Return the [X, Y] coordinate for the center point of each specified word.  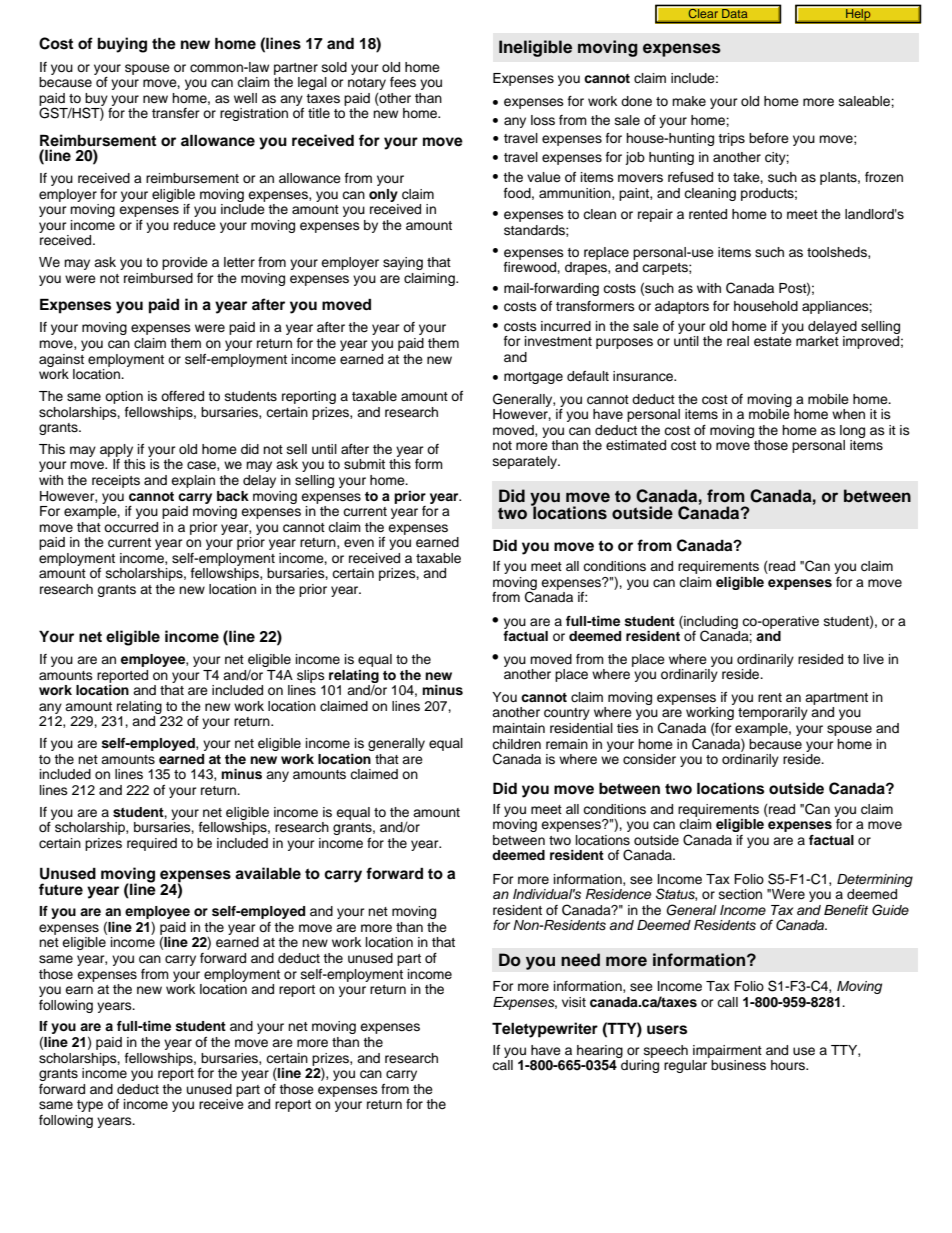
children [516, 744]
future [61, 889]
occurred [131, 527]
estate [773, 341]
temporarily [773, 713]
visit [574, 1002]
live [874, 659]
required [152, 844]
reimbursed [158, 278]
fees [403, 82]
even [359, 543]
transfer [176, 113]
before [769, 138]
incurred [566, 326]
